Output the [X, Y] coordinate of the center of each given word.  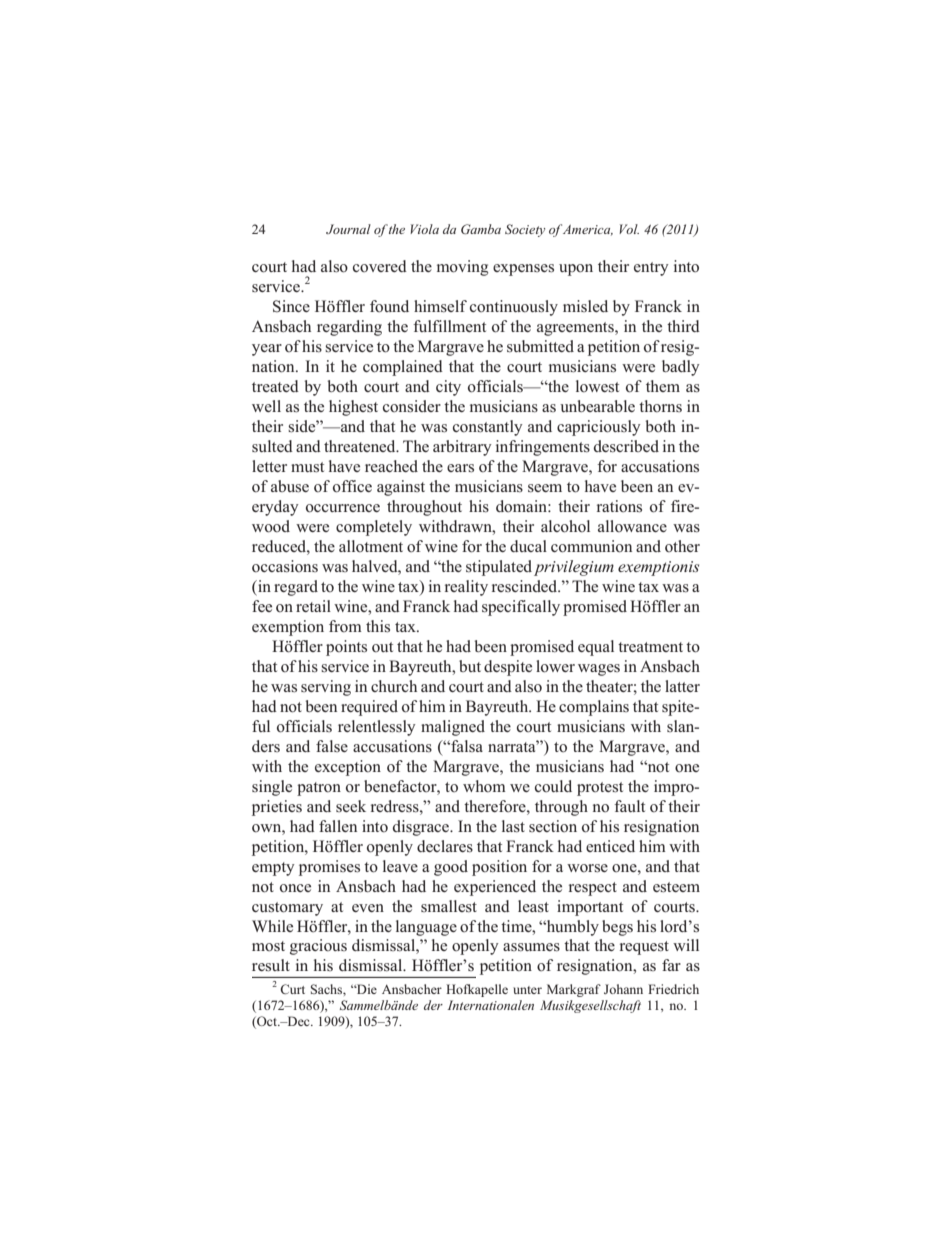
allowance [632, 526]
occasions [285, 566]
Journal [348, 229]
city [448, 388]
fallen [338, 826]
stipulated [499, 568]
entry [651, 269]
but [470, 666]
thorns [660, 406]
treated [275, 386]
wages [599, 670]
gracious [318, 947]
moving [462, 268]
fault [629, 806]
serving [326, 688]
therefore [496, 806]
